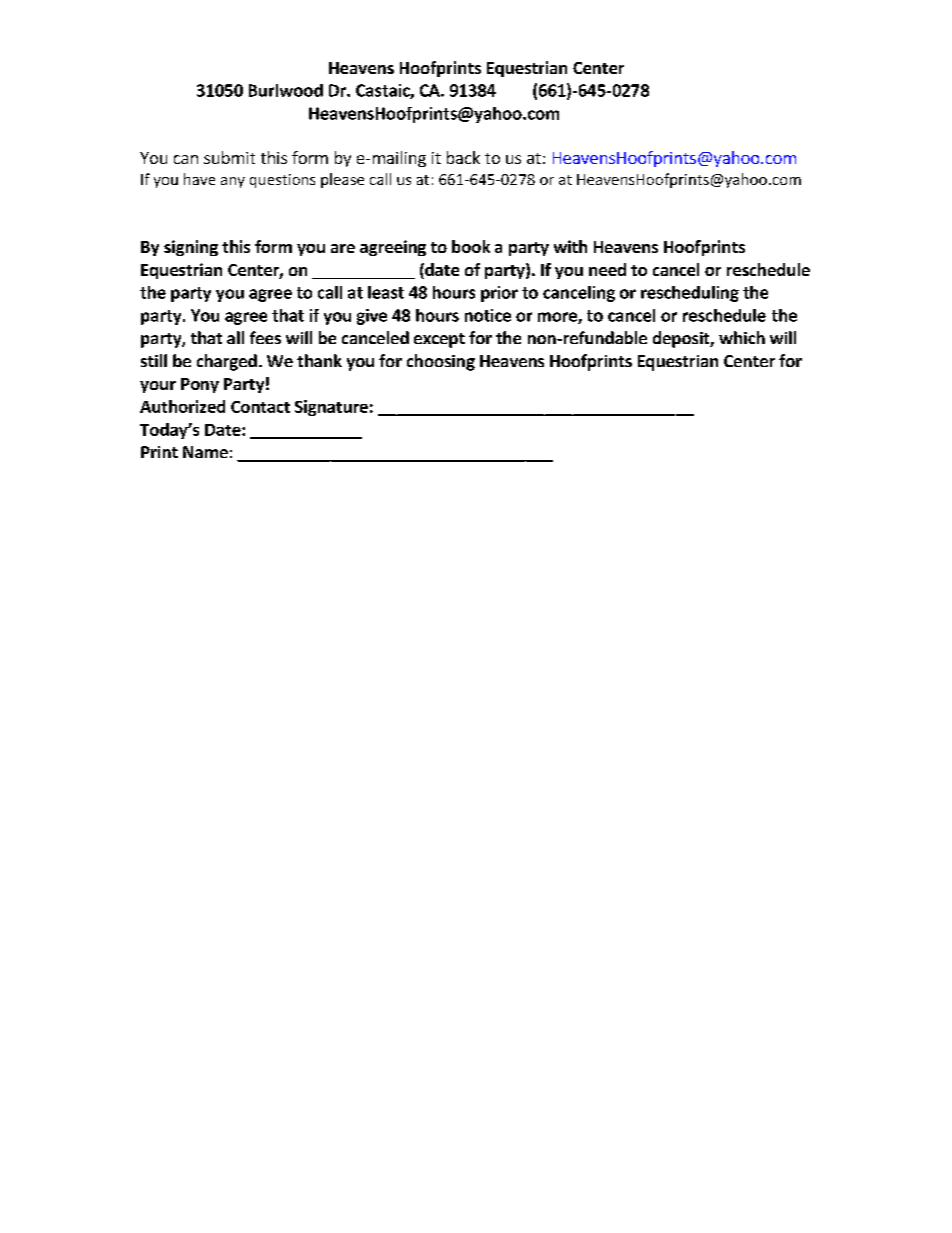 The height and width of the screenshot is (1233, 952). I want to click on with, so click(570, 246).
